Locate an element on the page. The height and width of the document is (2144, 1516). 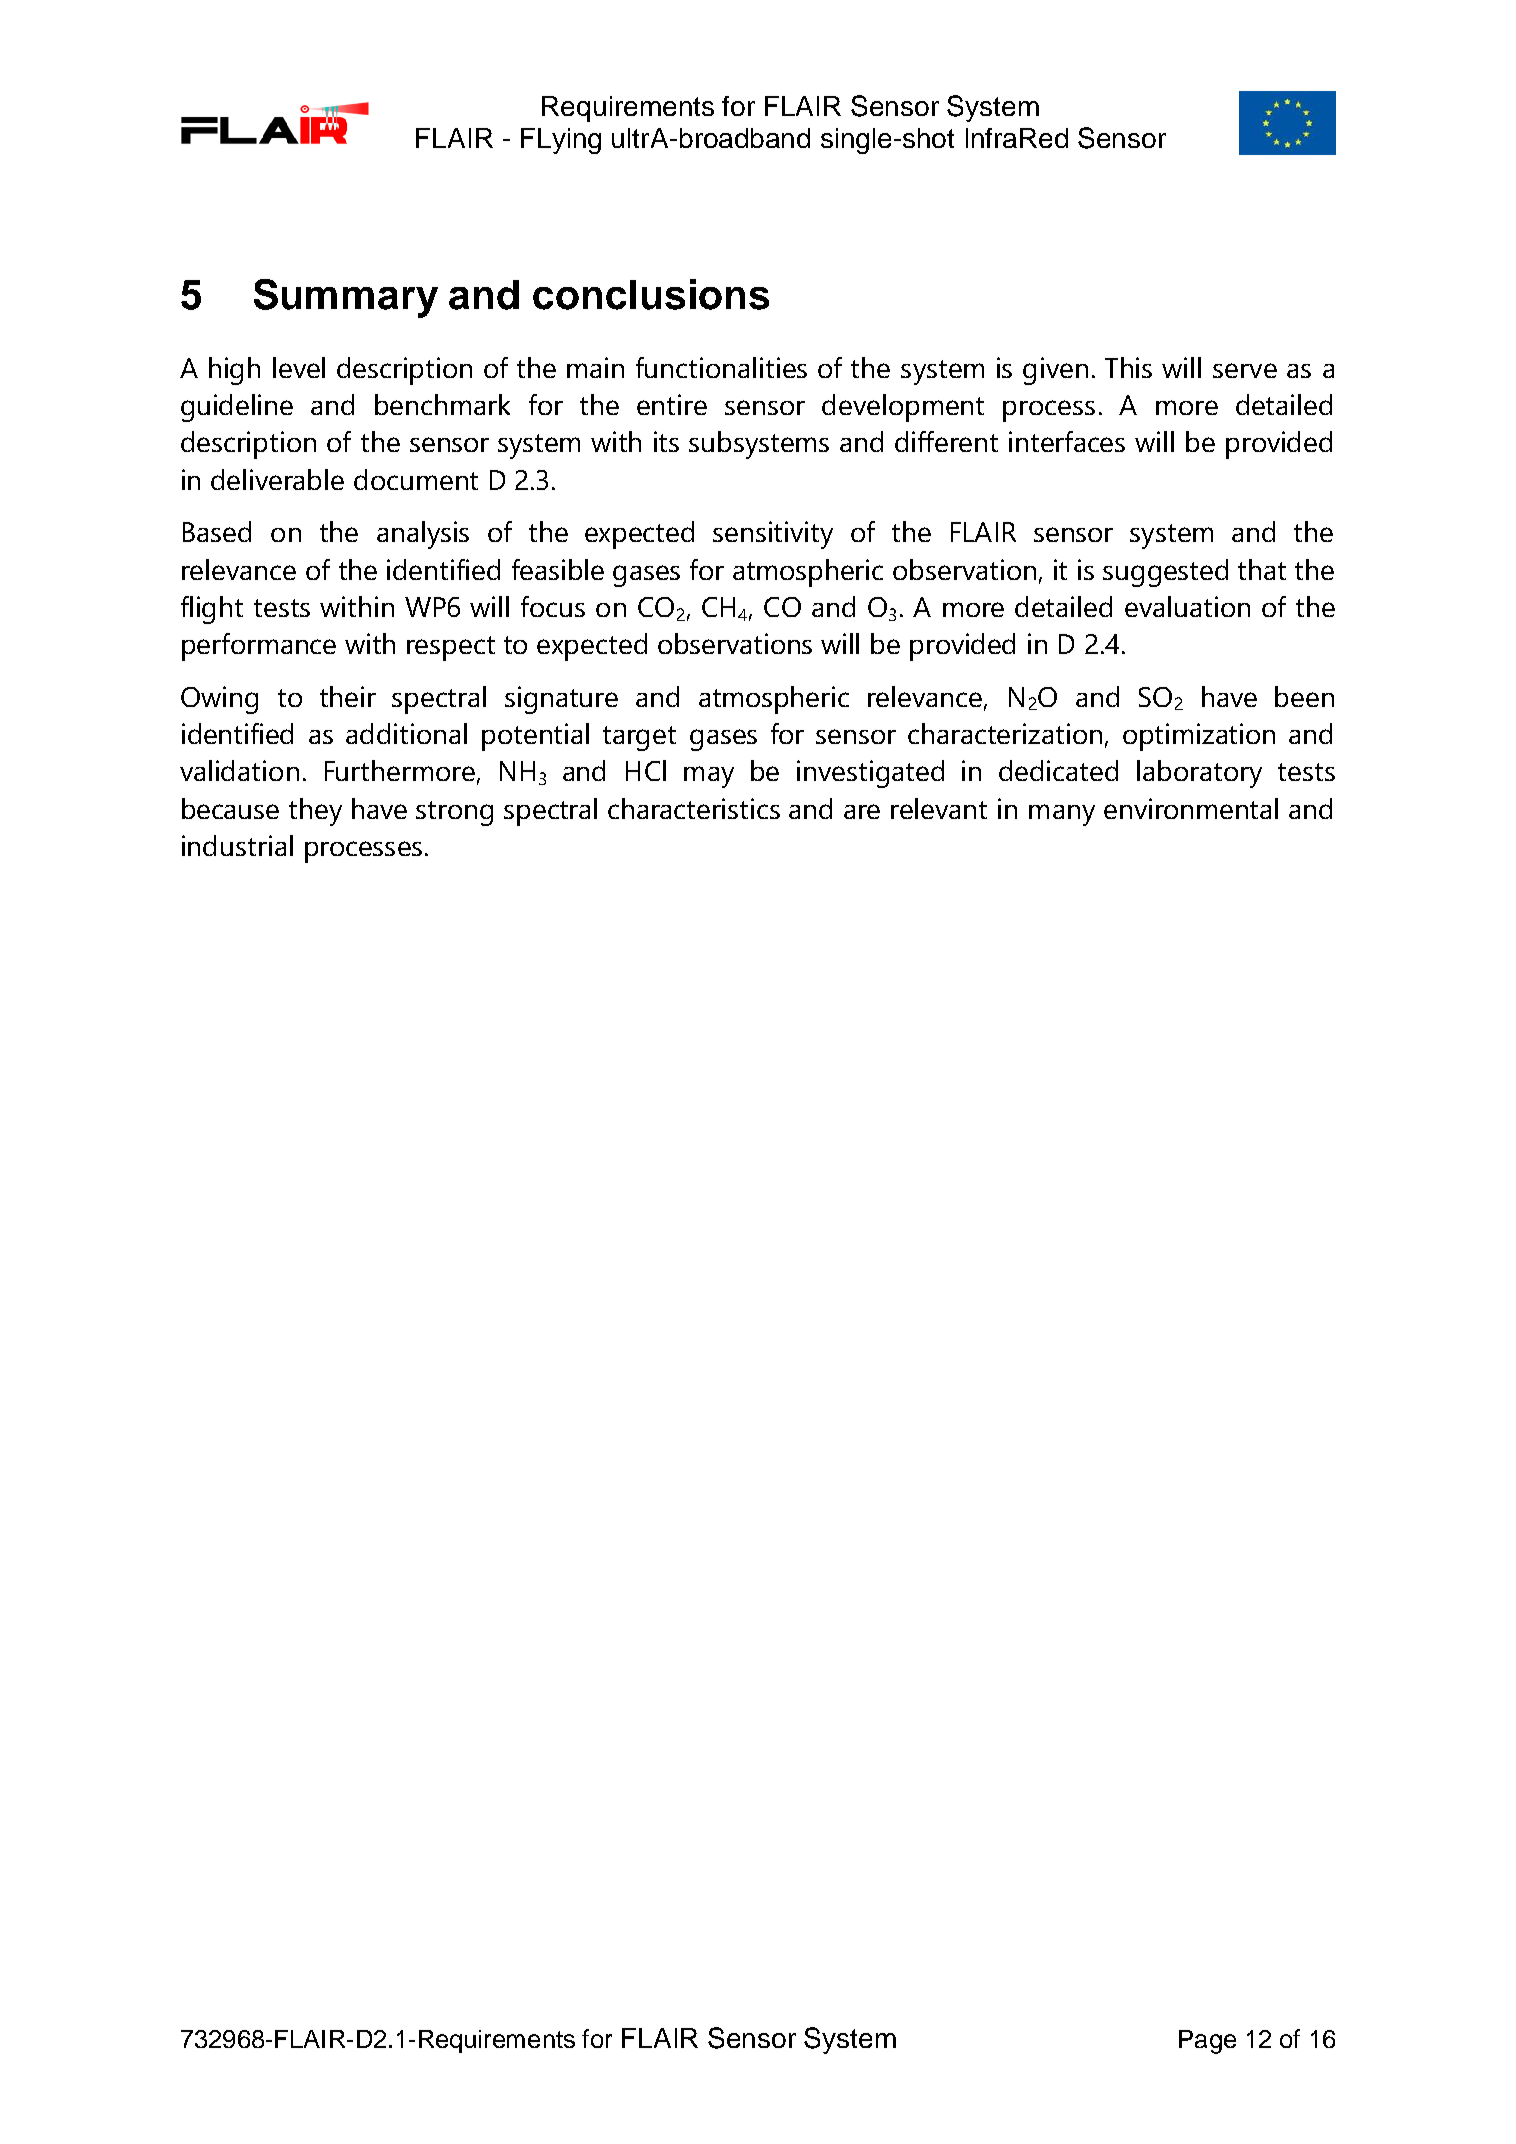
level is located at coordinates (299, 367).
